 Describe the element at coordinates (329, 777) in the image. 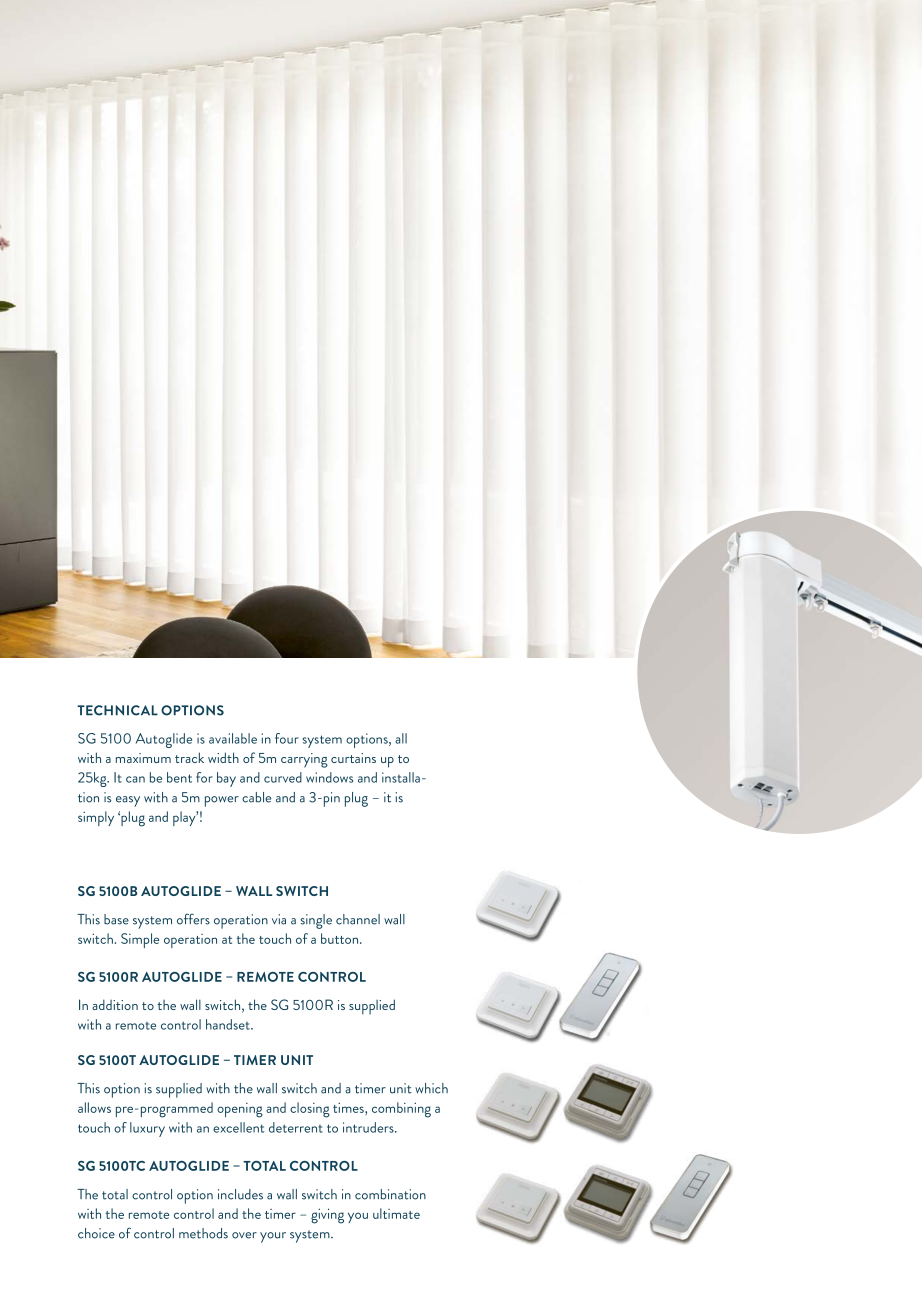

I see `windows` at that location.
